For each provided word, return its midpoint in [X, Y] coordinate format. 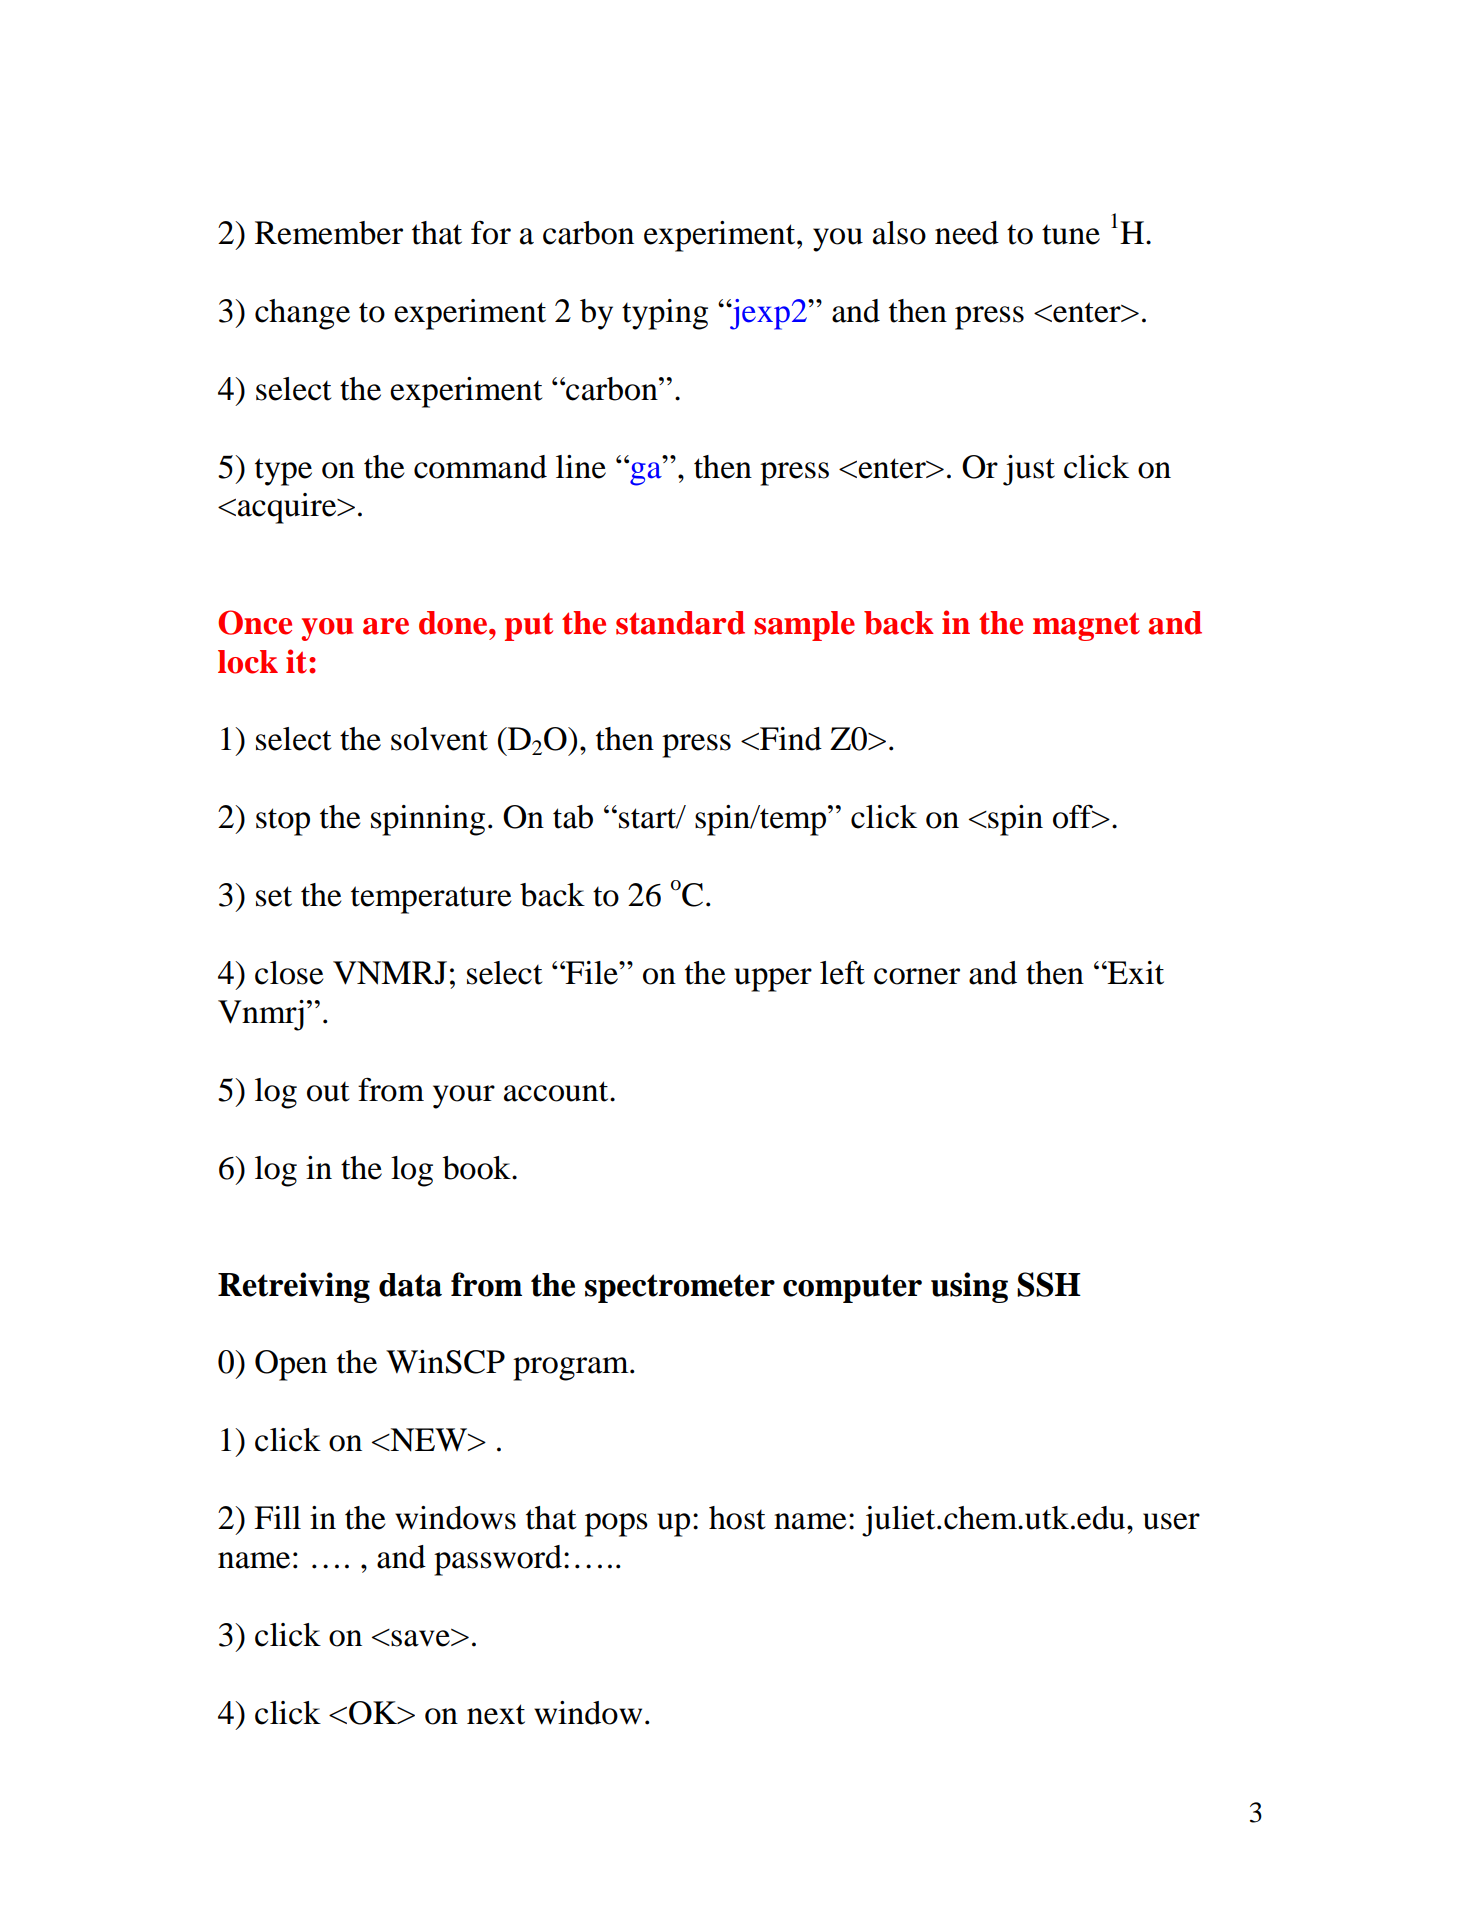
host [737, 1518]
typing [665, 314]
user [1171, 1521]
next [496, 1714]
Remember [329, 233]
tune [1071, 235]
